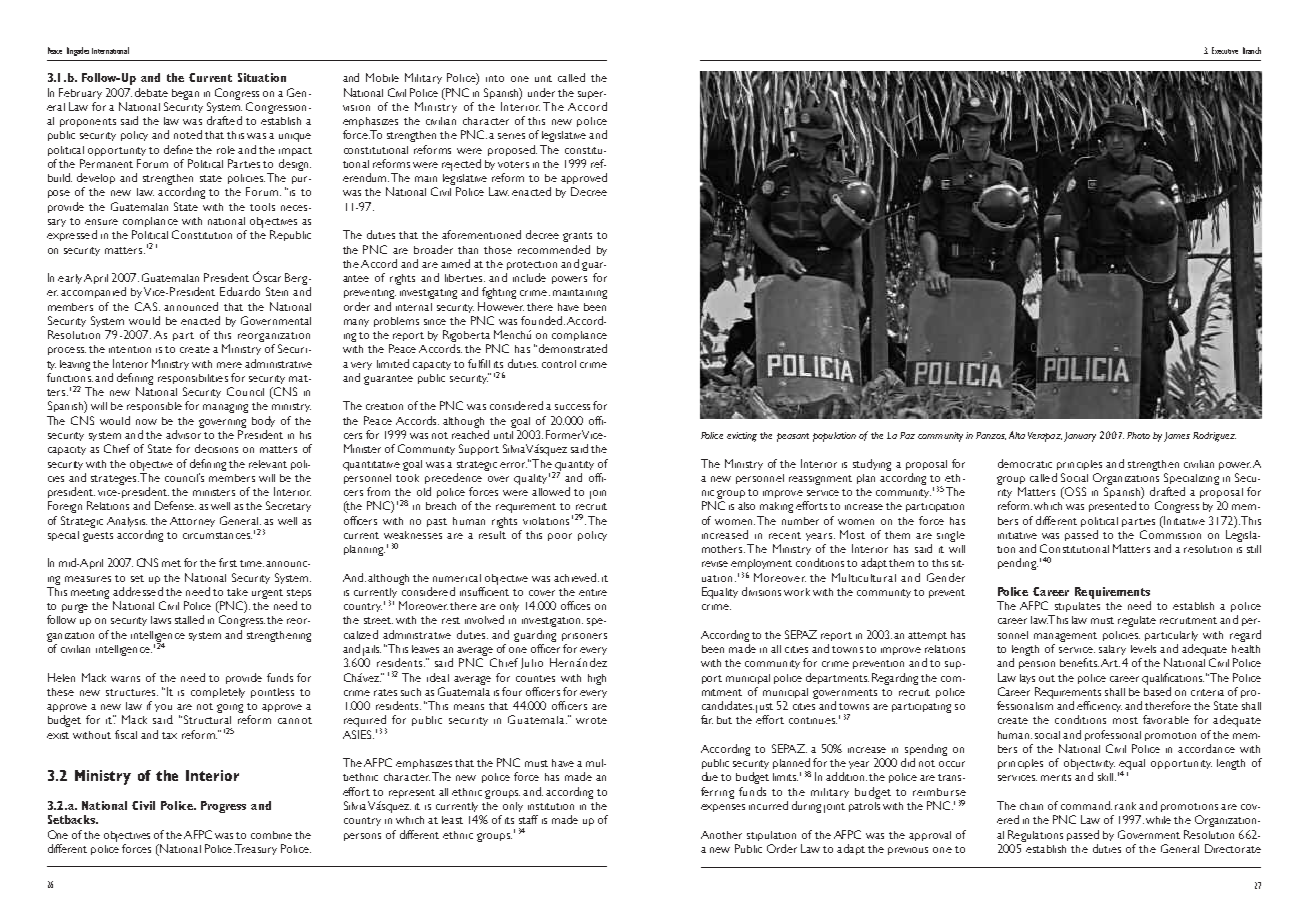 This image has width=1308, height=924. I want to click on Progress, so click(223, 807).
